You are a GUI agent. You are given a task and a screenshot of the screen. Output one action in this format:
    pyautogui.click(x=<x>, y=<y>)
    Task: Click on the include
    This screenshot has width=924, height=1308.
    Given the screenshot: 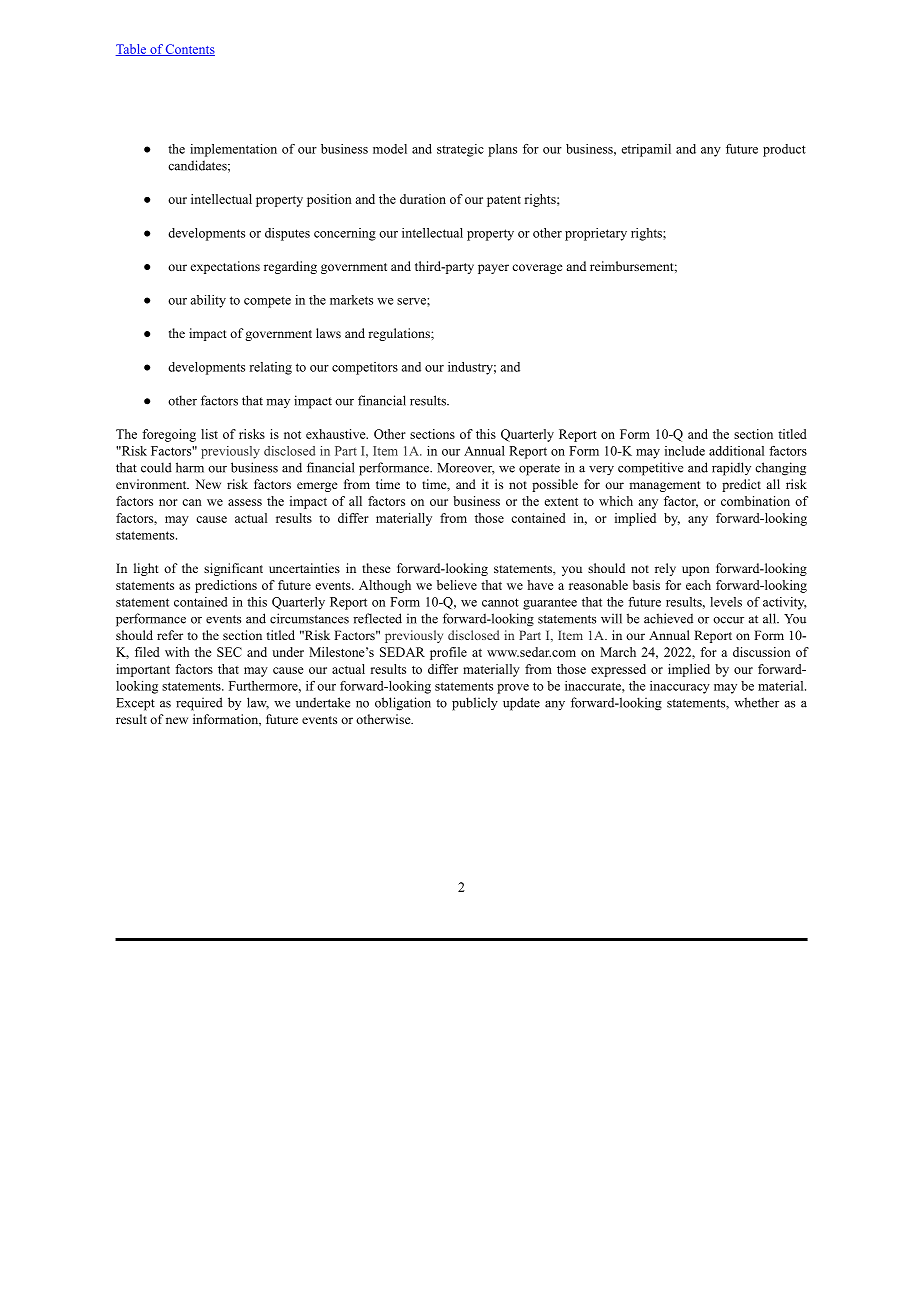 What is the action you would take?
    pyautogui.click(x=685, y=451)
